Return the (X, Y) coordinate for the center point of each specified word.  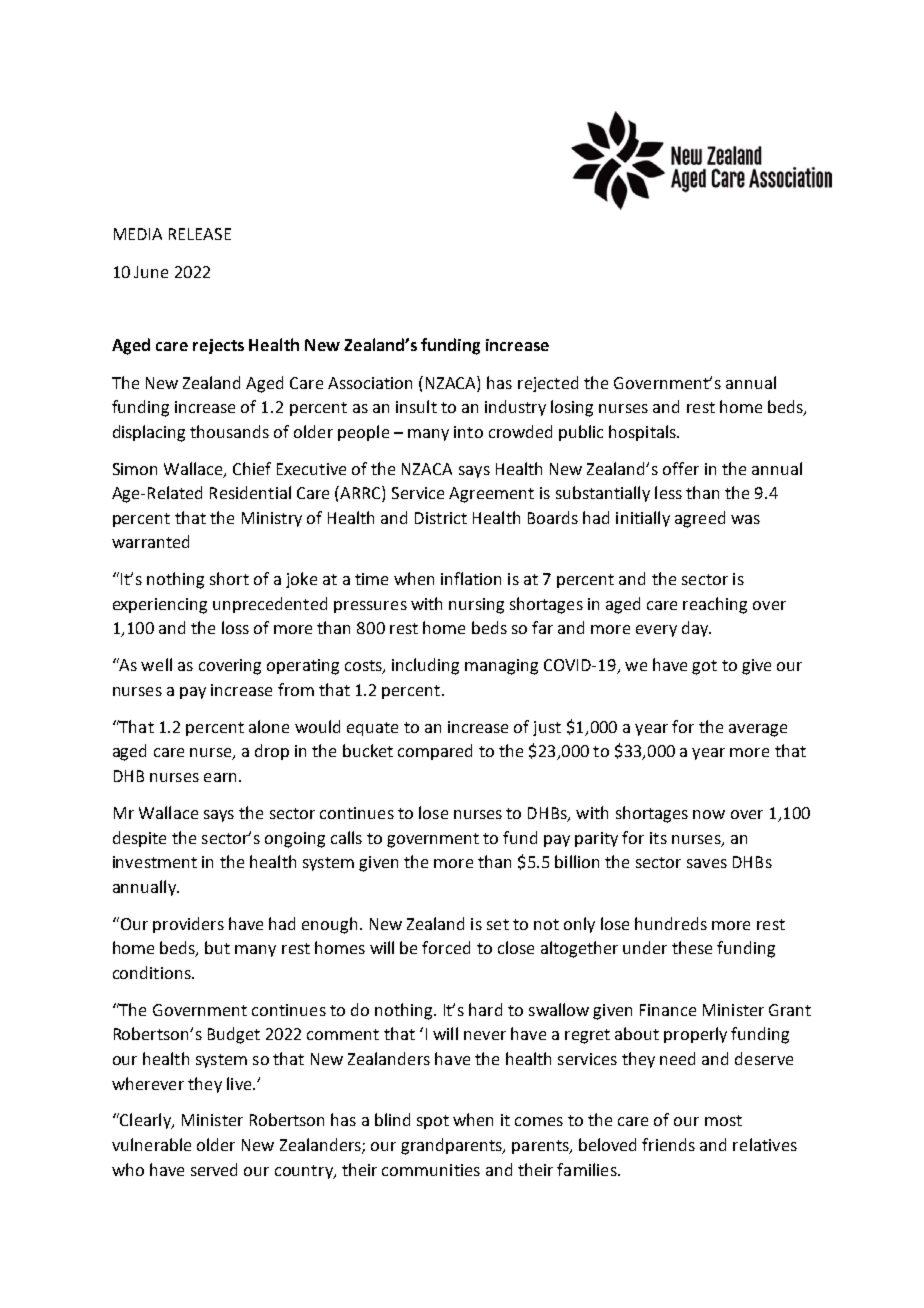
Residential (250, 492)
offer (681, 468)
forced (446, 947)
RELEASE (200, 234)
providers (188, 925)
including (425, 666)
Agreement (491, 495)
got (704, 667)
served (214, 1169)
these (692, 947)
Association (370, 383)
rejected (548, 384)
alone (269, 726)
